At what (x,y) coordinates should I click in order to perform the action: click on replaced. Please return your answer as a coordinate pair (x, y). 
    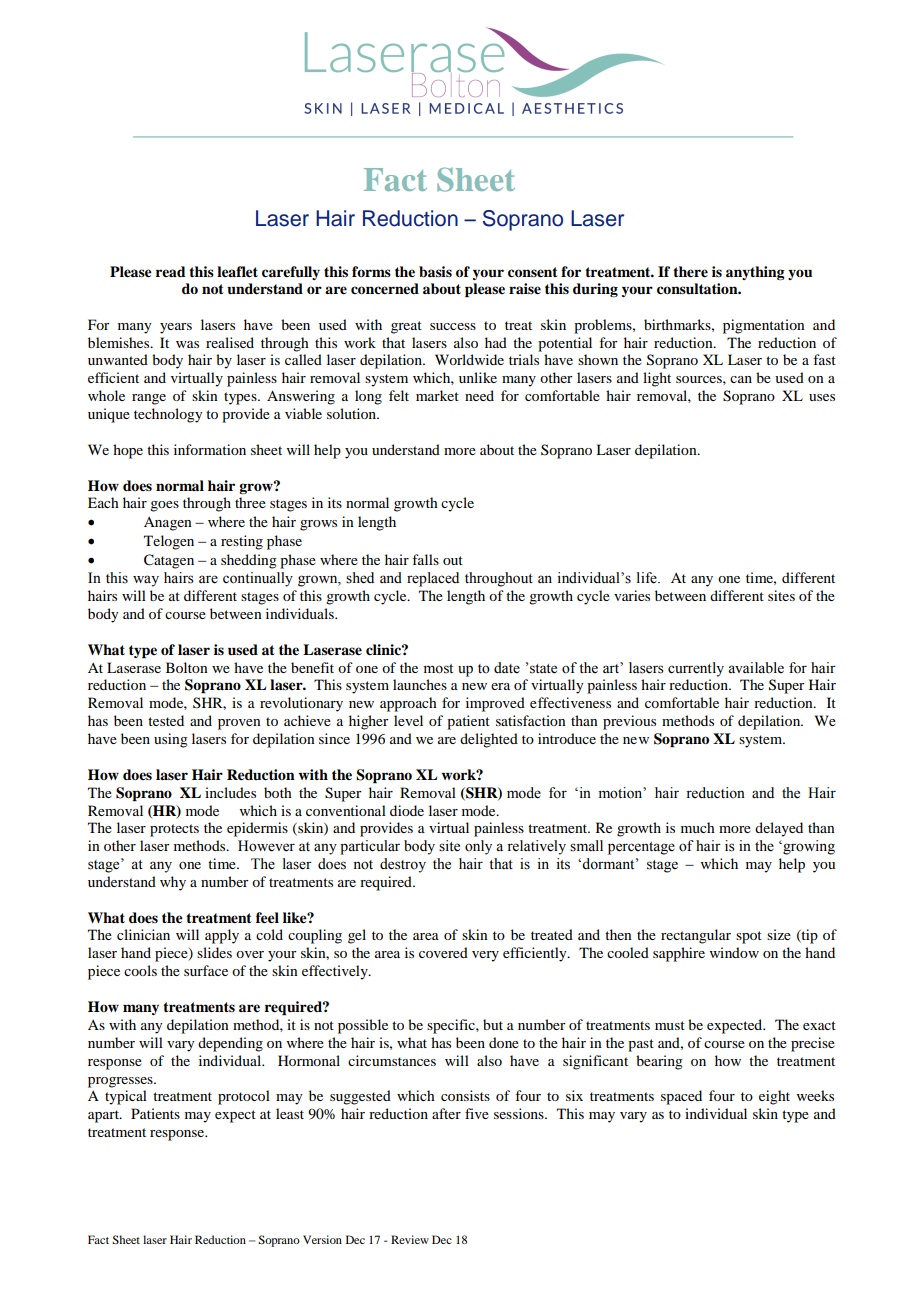
    Looking at the image, I should click on (433, 579).
